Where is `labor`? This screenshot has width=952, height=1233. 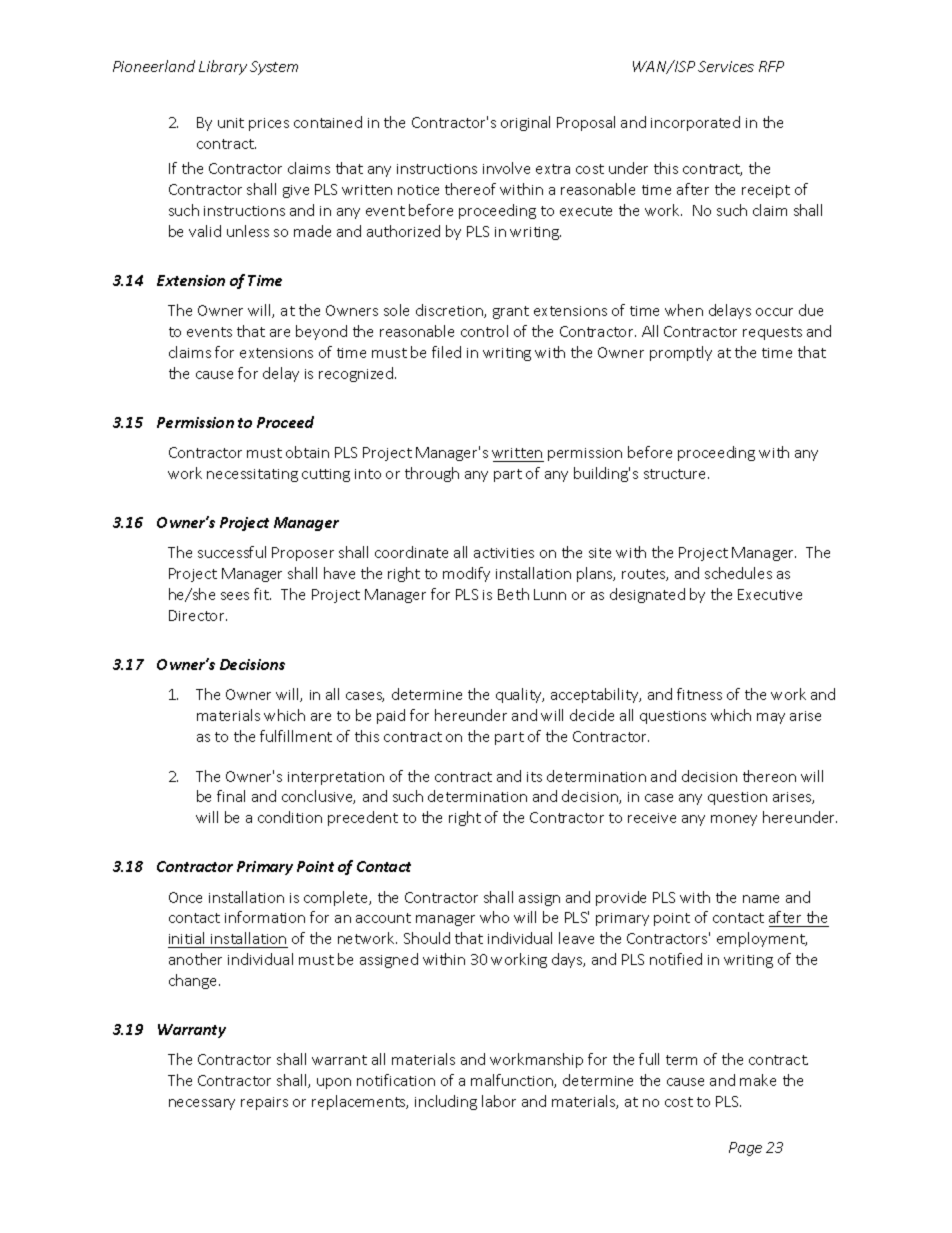 labor is located at coordinates (499, 1101).
